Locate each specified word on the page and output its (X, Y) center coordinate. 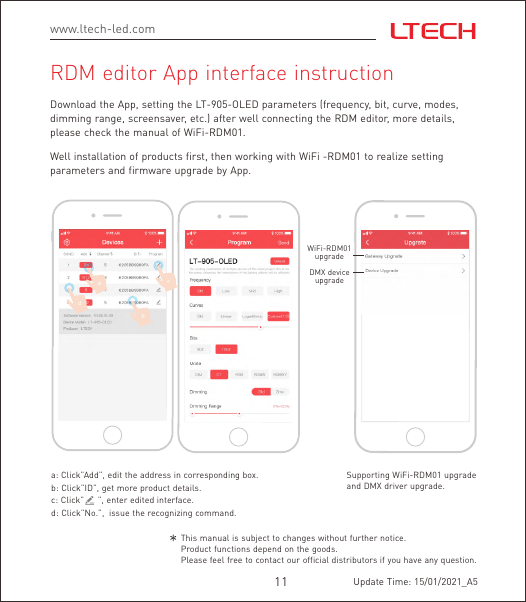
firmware (150, 170)
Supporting (368, 477)
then (221, 156)
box (250, 475)
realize (392, 156)
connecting (287, 119)
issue (119, 513)
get (108, 489)
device (338, 273)
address (155, 475)
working (253, 157)
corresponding (211, 476)
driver (396, 486)
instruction (343, 72)
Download (73, 104)
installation (100, 156)
